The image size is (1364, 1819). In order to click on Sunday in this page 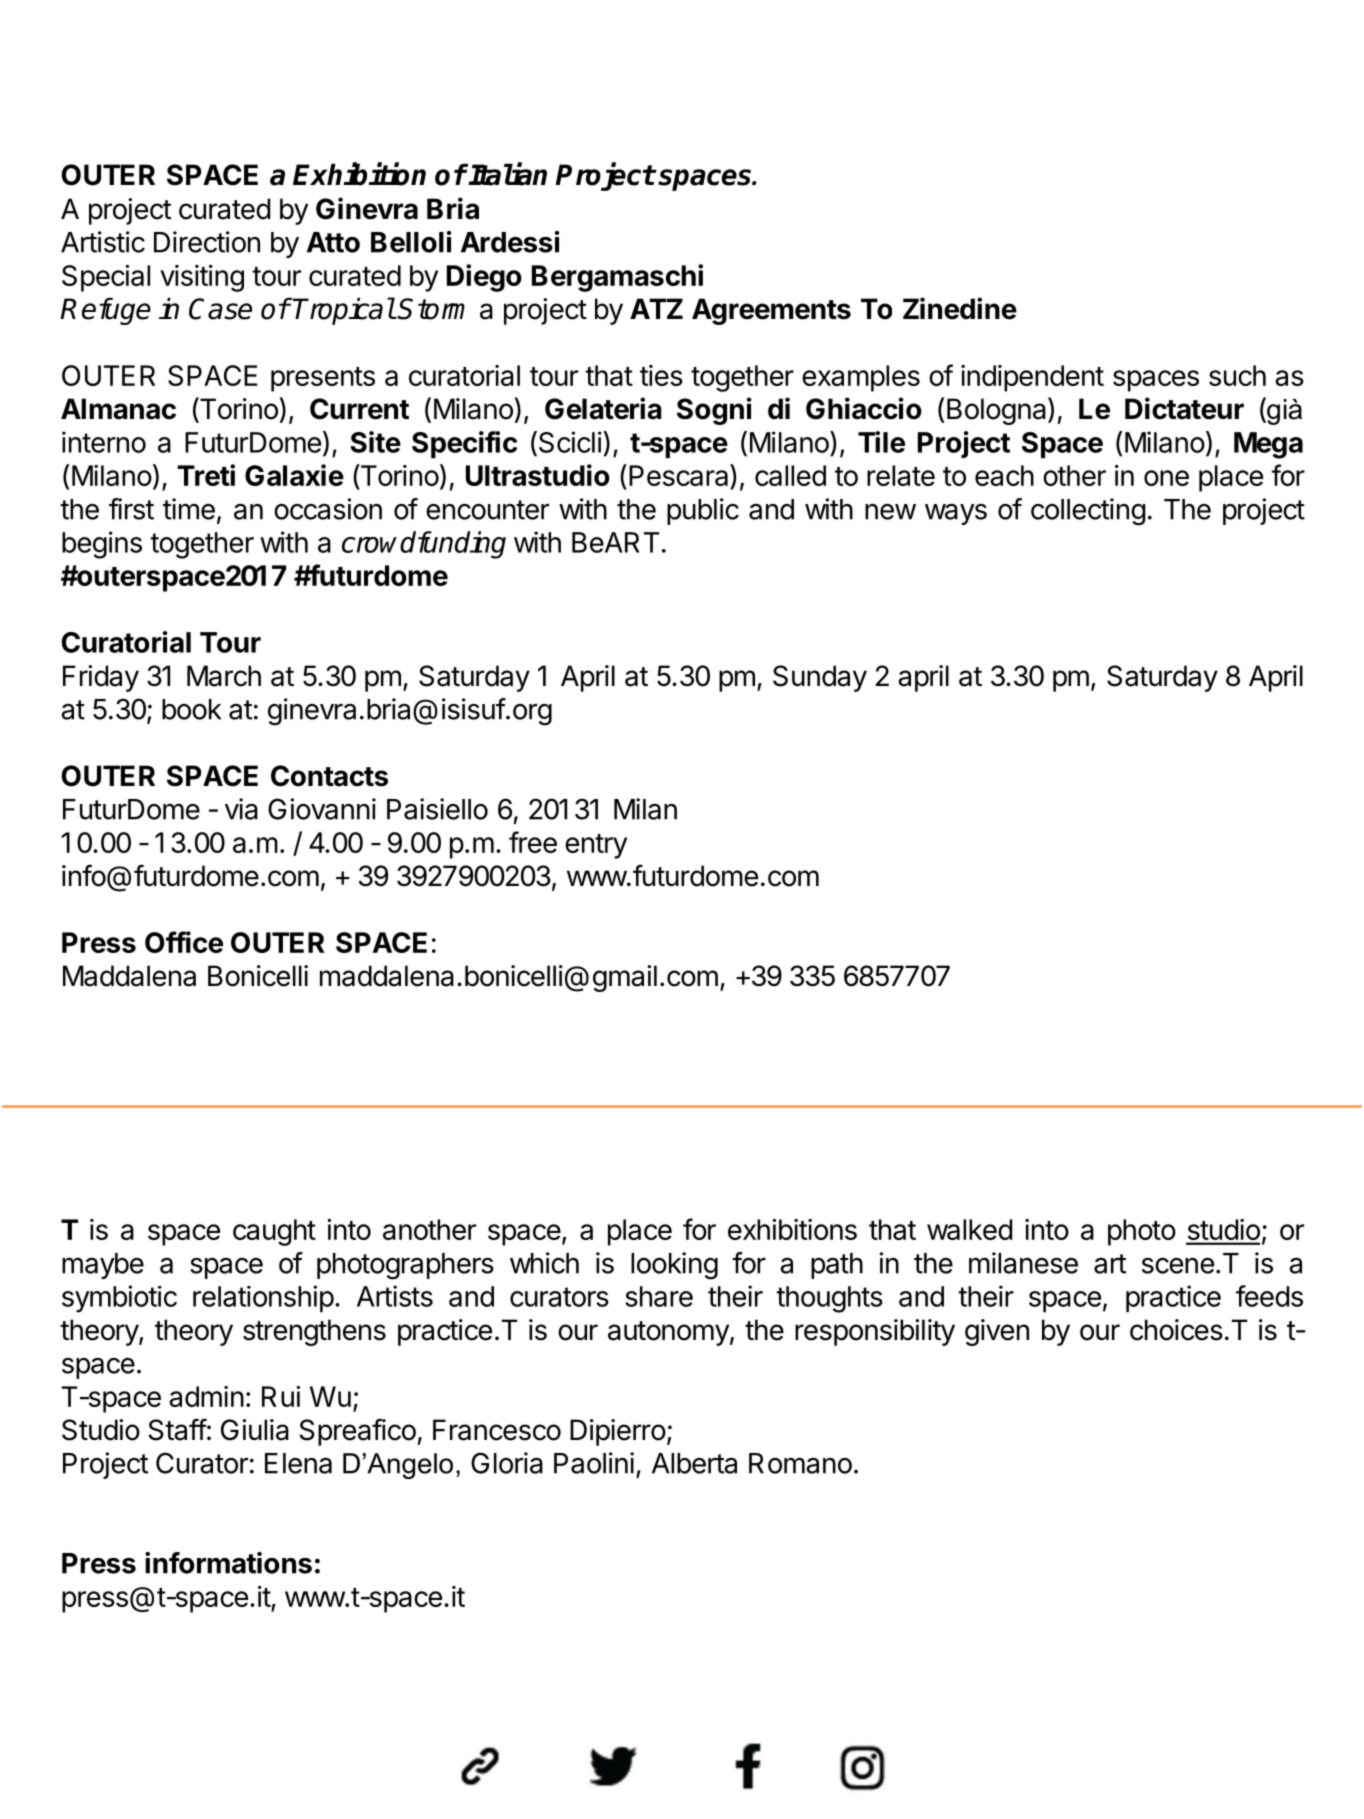, I will do `click(820, 678)`.
